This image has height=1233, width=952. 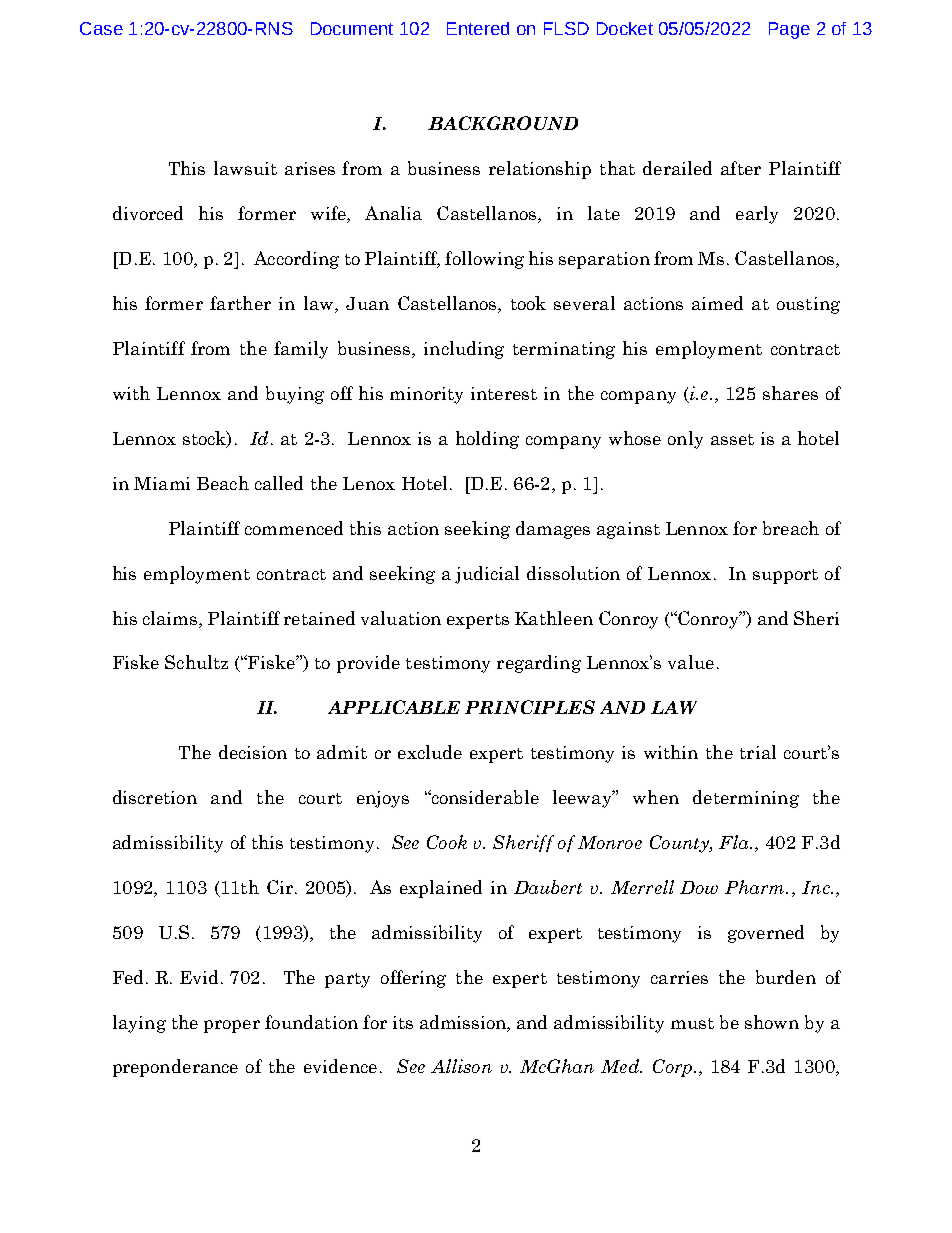 What do you see at coordinates (789, 30) in the image?
I see `Page` at bounding box center [789, 30].
